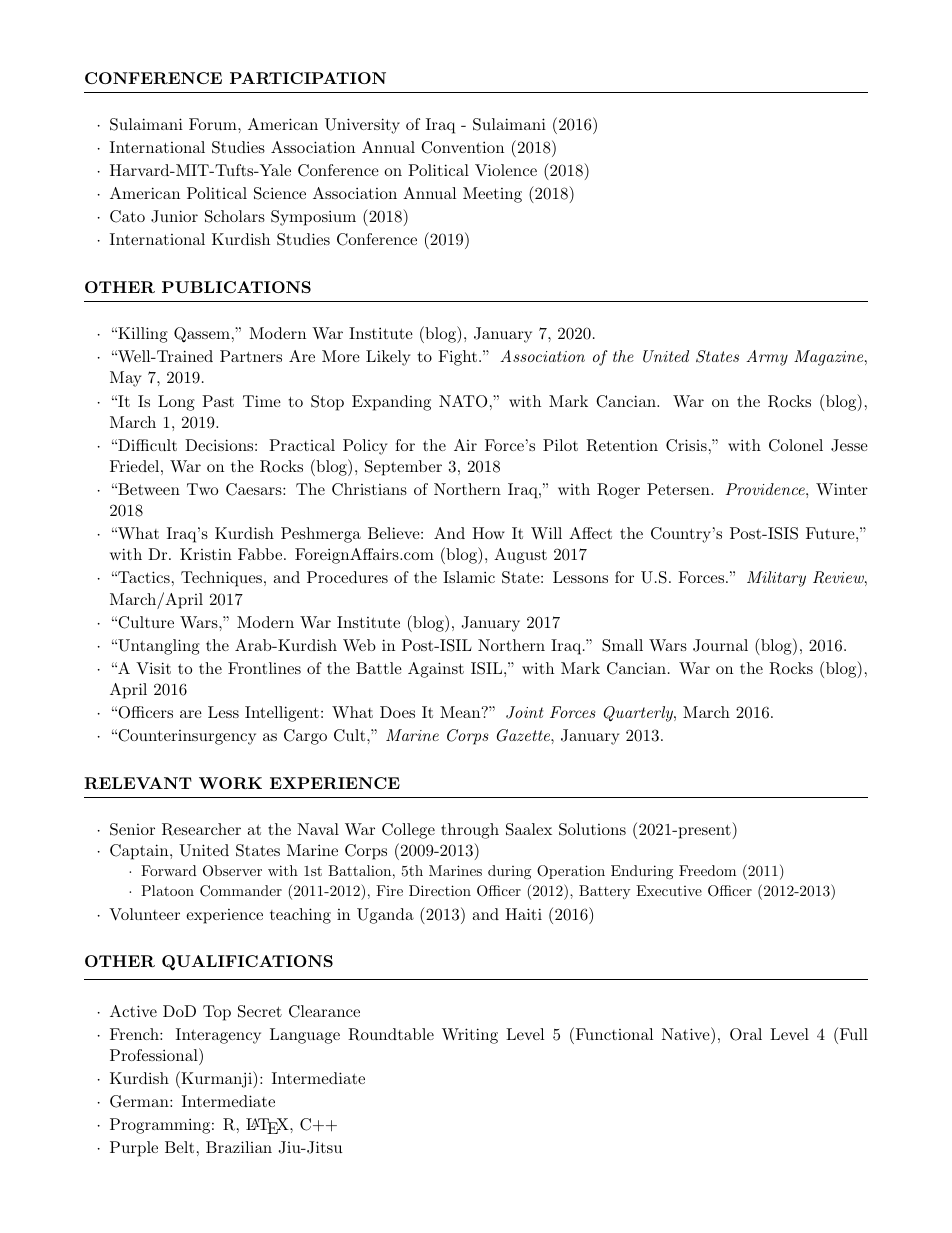  What do you see at coordinates (776, 579) in the image?
I see `Military` at bounding box center [776, 579].
